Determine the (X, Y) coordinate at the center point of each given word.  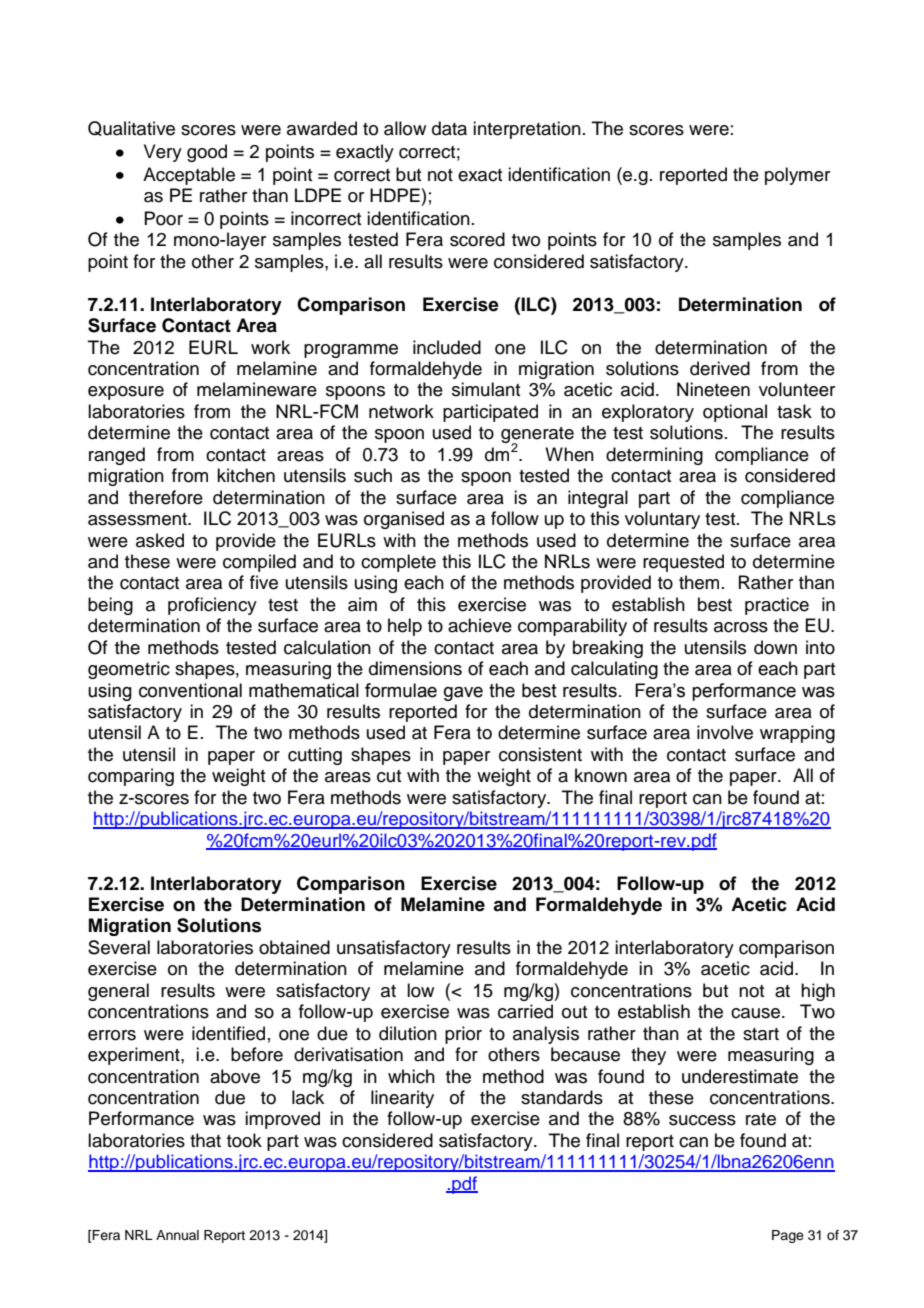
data (449, 128)
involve (725, 732)
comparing (131, 777)
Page (788, 1236)
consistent (540, 754)
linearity (402, 1099)
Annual (177, 1235)
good (207, 153)
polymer (797, 176)
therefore (166, 497)
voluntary (662, 520)
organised (404, 520)
